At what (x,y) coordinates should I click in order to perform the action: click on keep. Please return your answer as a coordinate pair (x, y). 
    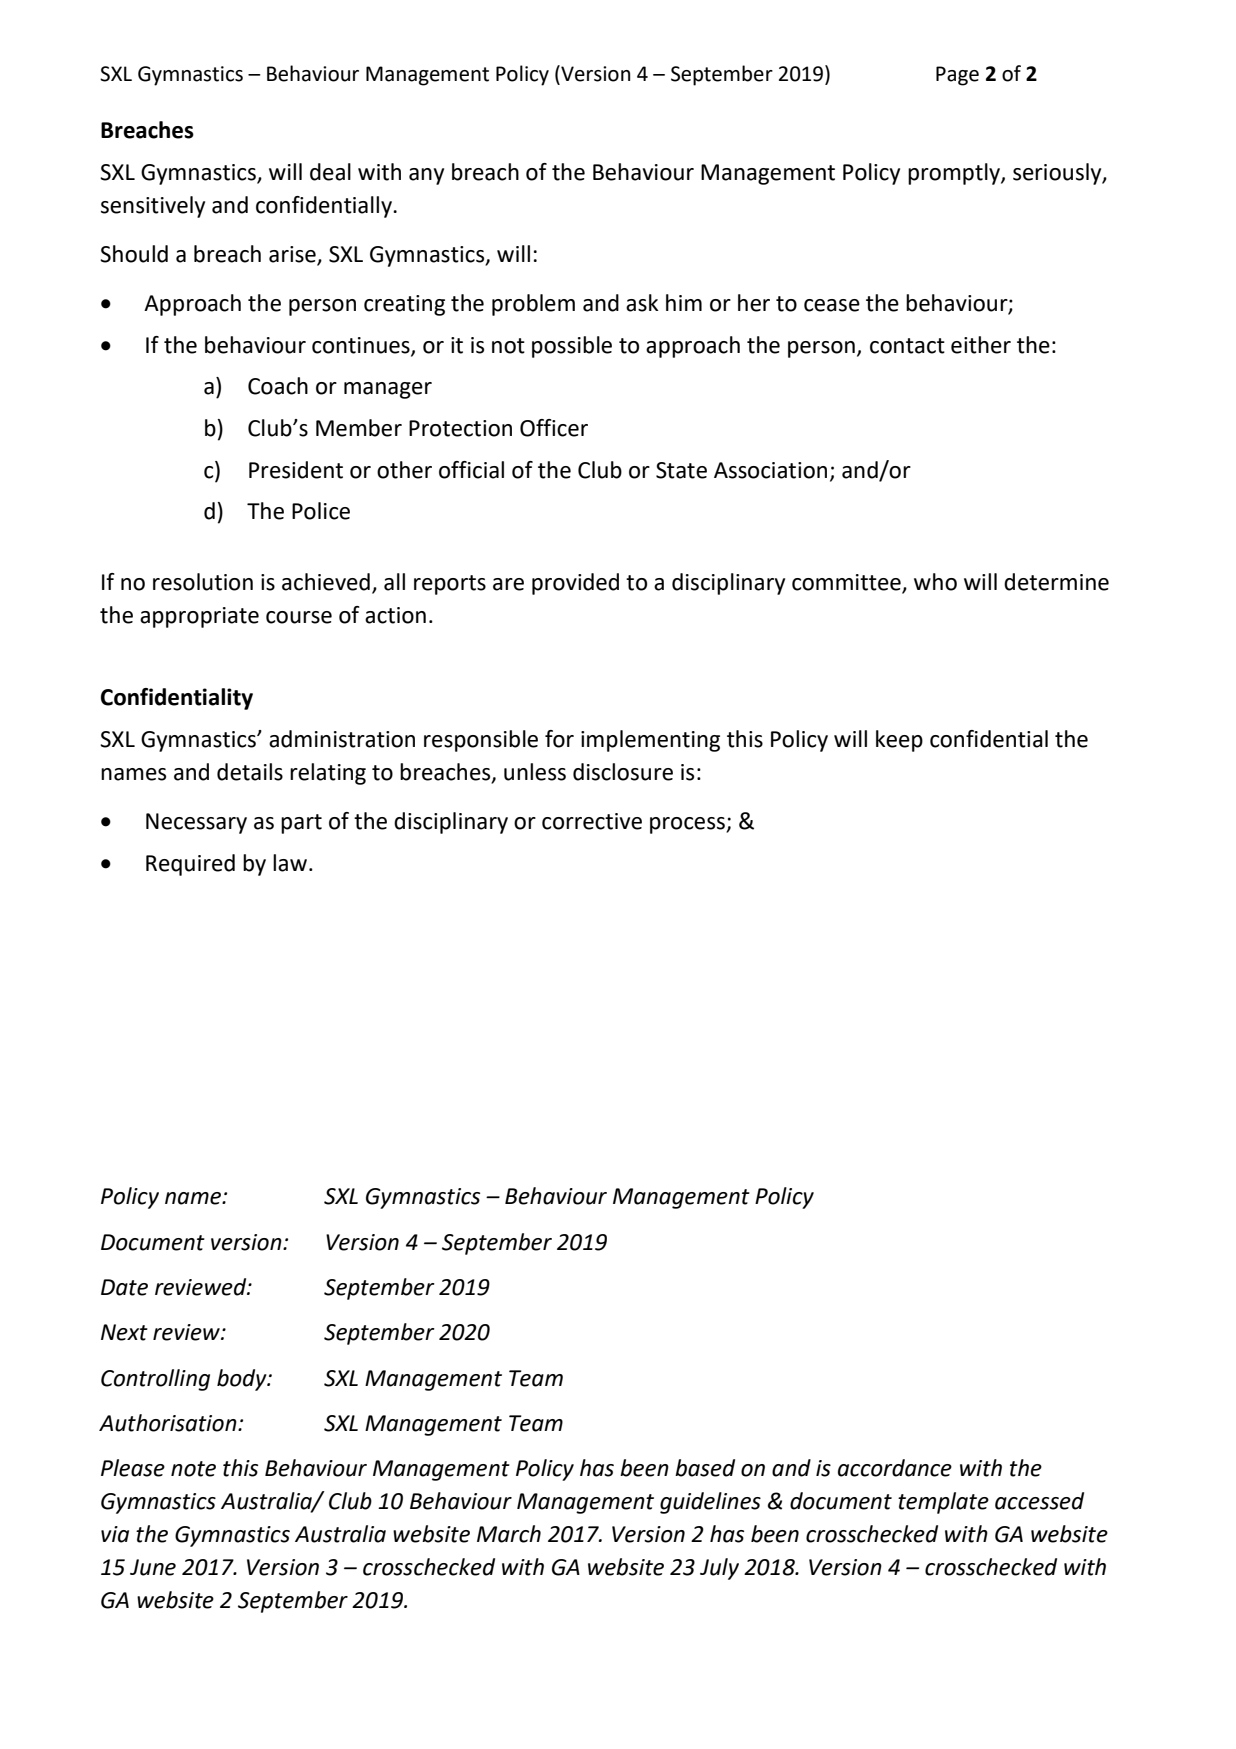
    Looking at the image, I should click on (899, 741).
